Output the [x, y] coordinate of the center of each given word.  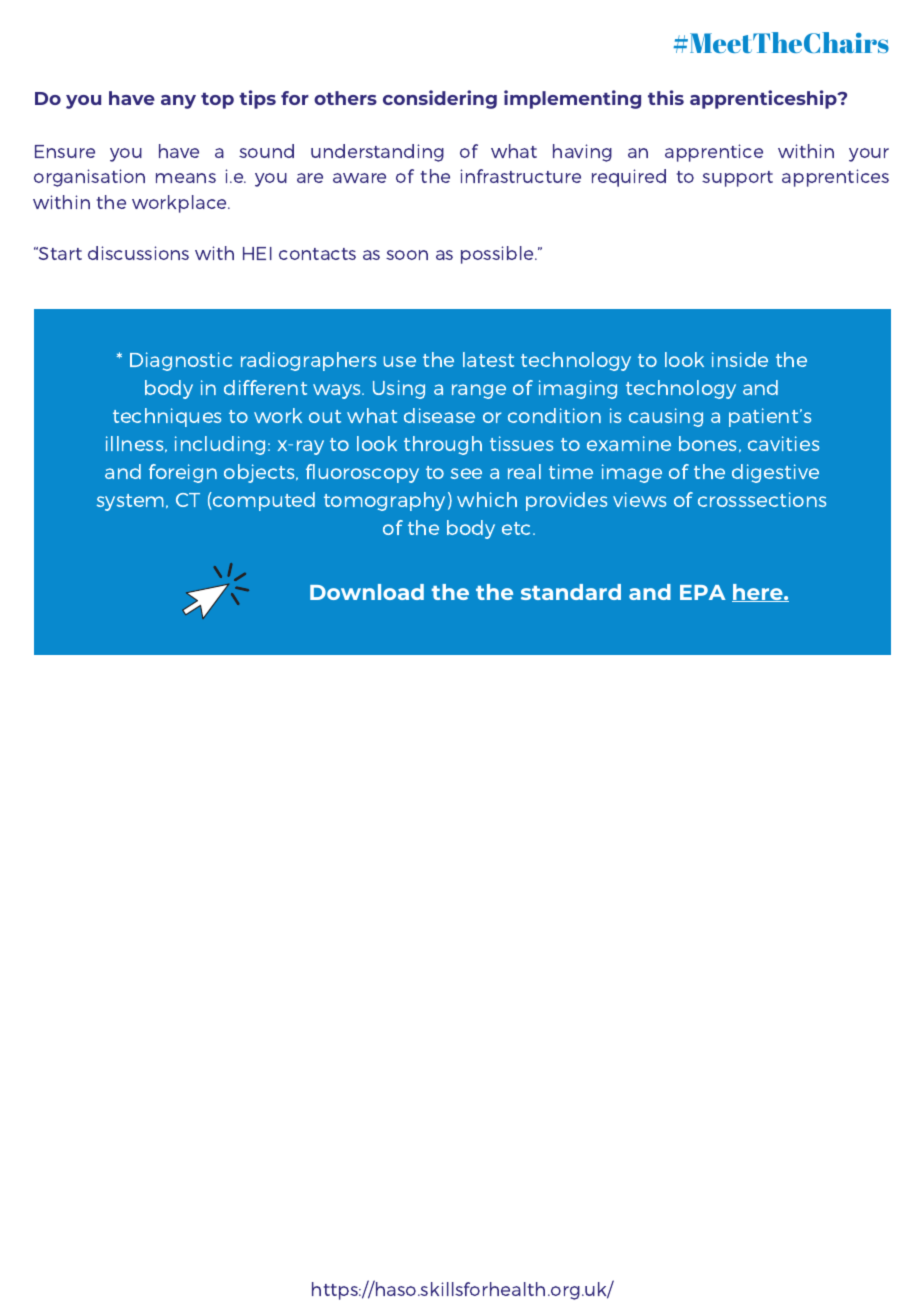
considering [440, 99]
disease [439, 415]
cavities [783, 443]
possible [498, 255]
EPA [703, 592]
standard [571, 592]
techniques [167, 417]
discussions [138, 253]
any [178, 102]
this [666, 97]
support [737, 179]
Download [367, 592]
